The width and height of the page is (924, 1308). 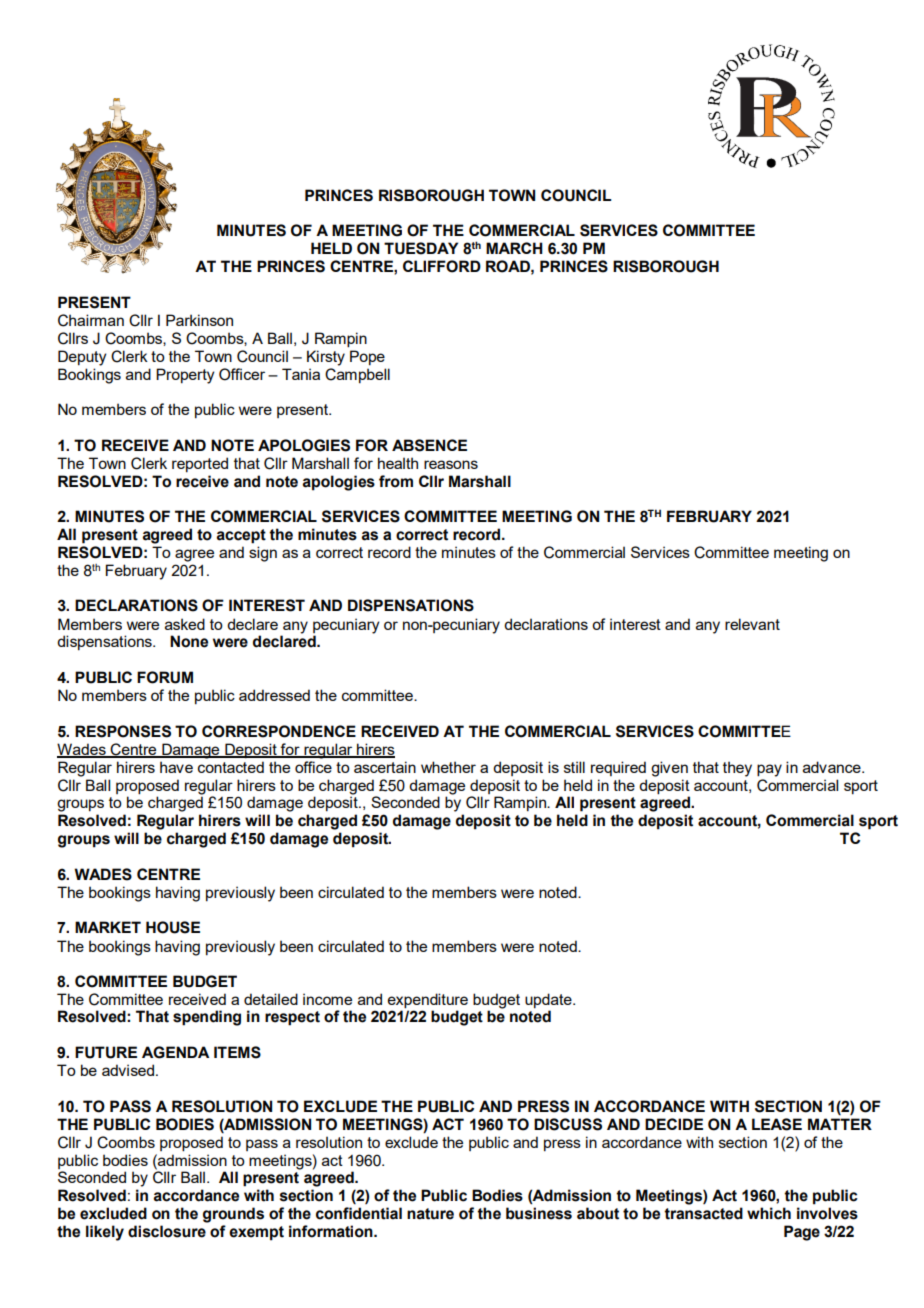 I want to click on CLIFFORD, so click(x=442, y=266).
